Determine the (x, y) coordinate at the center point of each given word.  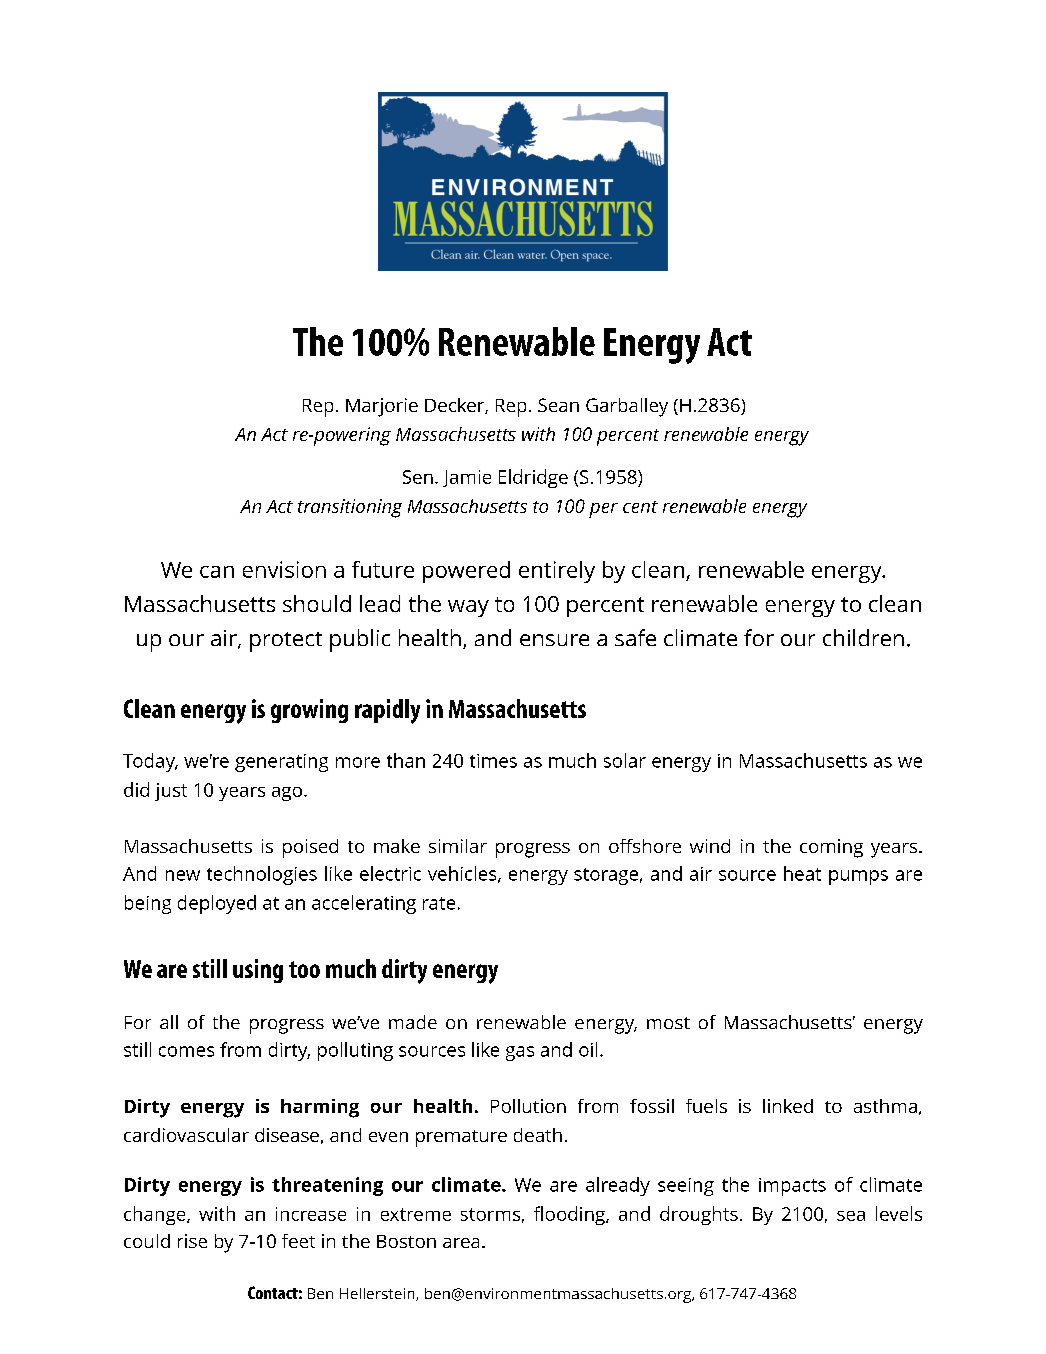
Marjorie (382, 407)
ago (287, 794)
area (461, 1243)
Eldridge (533, 478)
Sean (558, 405)
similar (458, 846)
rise (192, 1241)
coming (831, 848)
